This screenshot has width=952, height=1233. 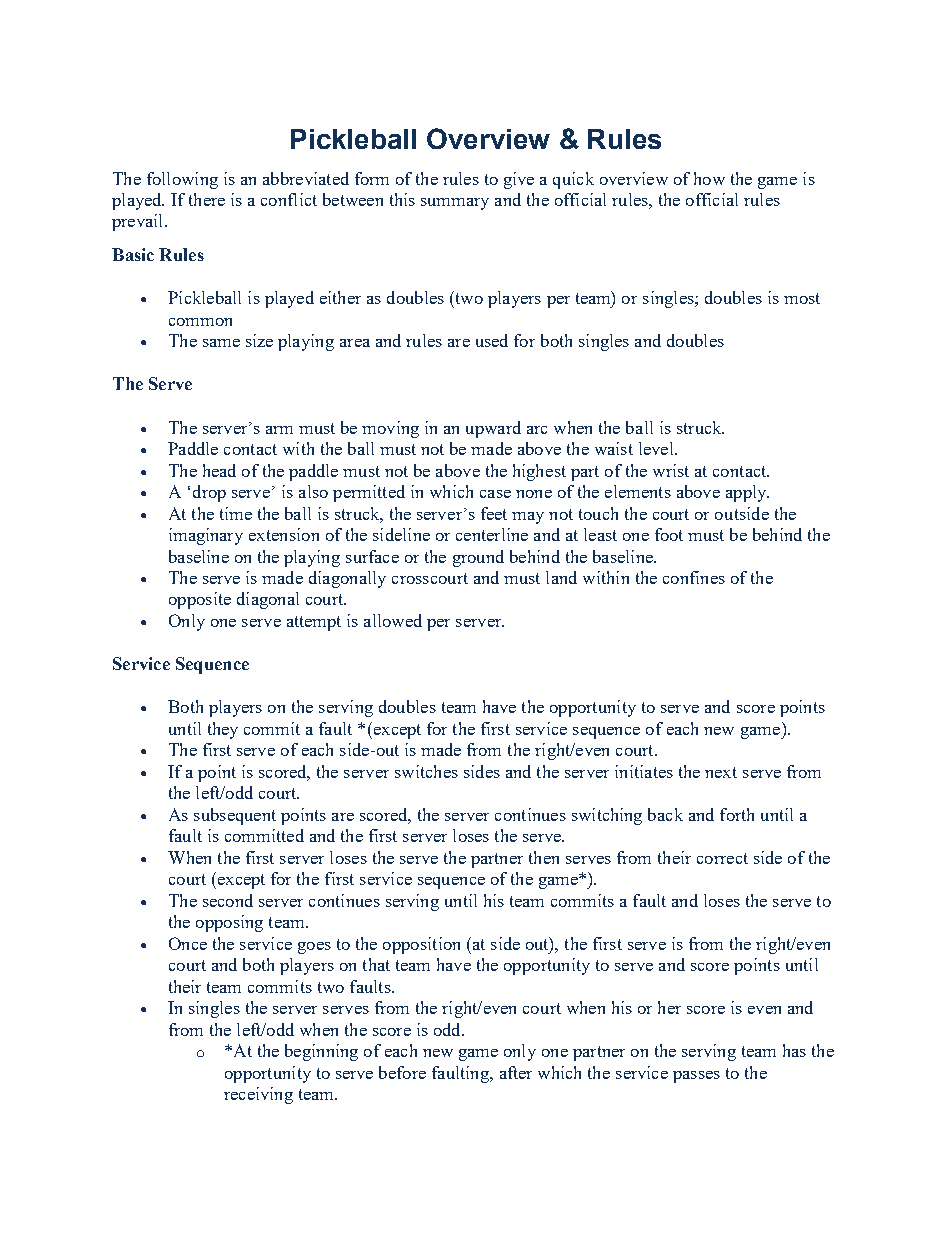 I want to click on confines, so click(x=694, y=577).
